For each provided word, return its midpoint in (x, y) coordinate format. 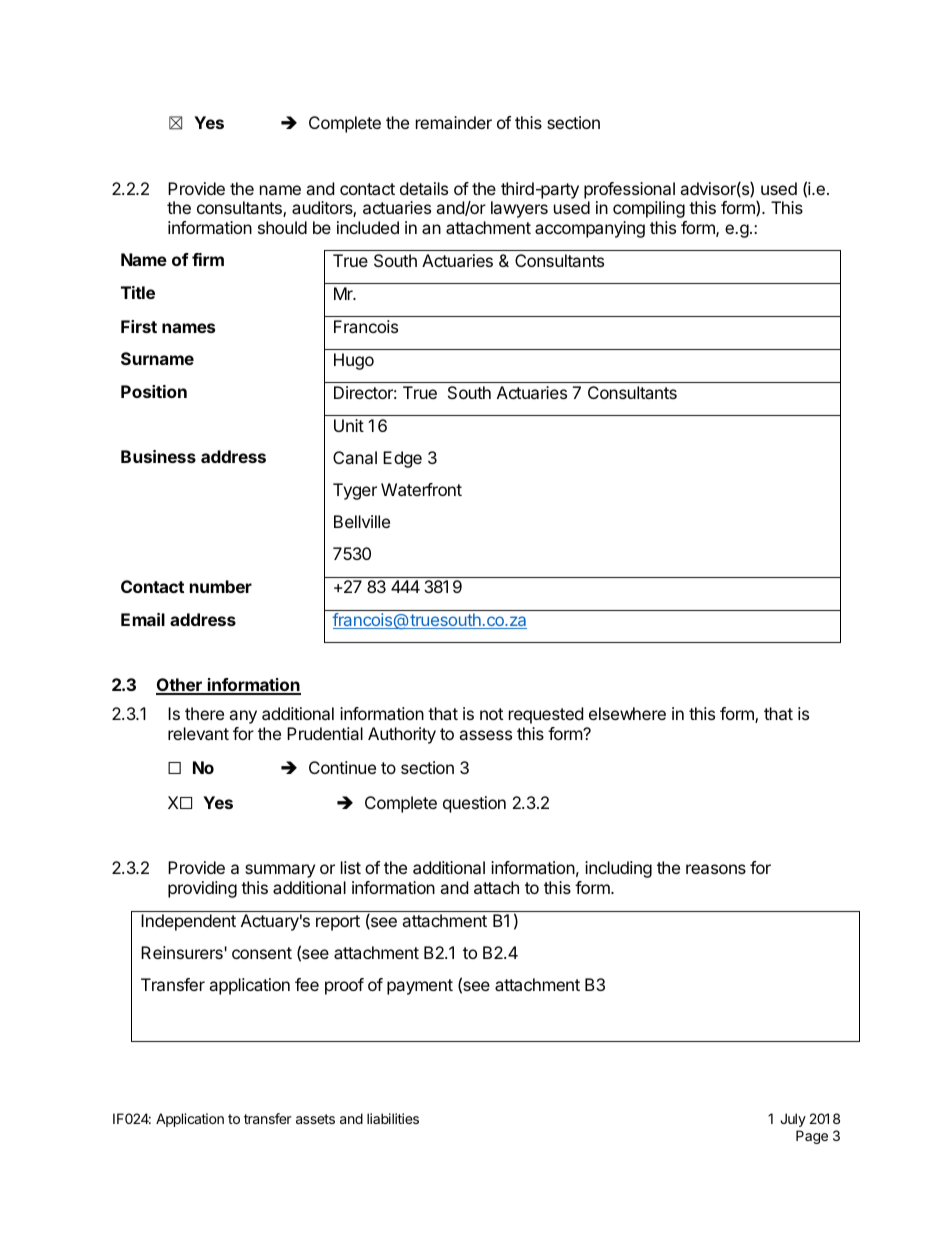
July (793, 1120)
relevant (198, 733)
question (474, 804)
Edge (402, 459)
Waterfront (421, 489)
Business (158, 456)
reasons (716, 869)
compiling (649, 209)
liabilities (393, 1118)
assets (315, 1119)
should (282, 227)
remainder (454, 122)
